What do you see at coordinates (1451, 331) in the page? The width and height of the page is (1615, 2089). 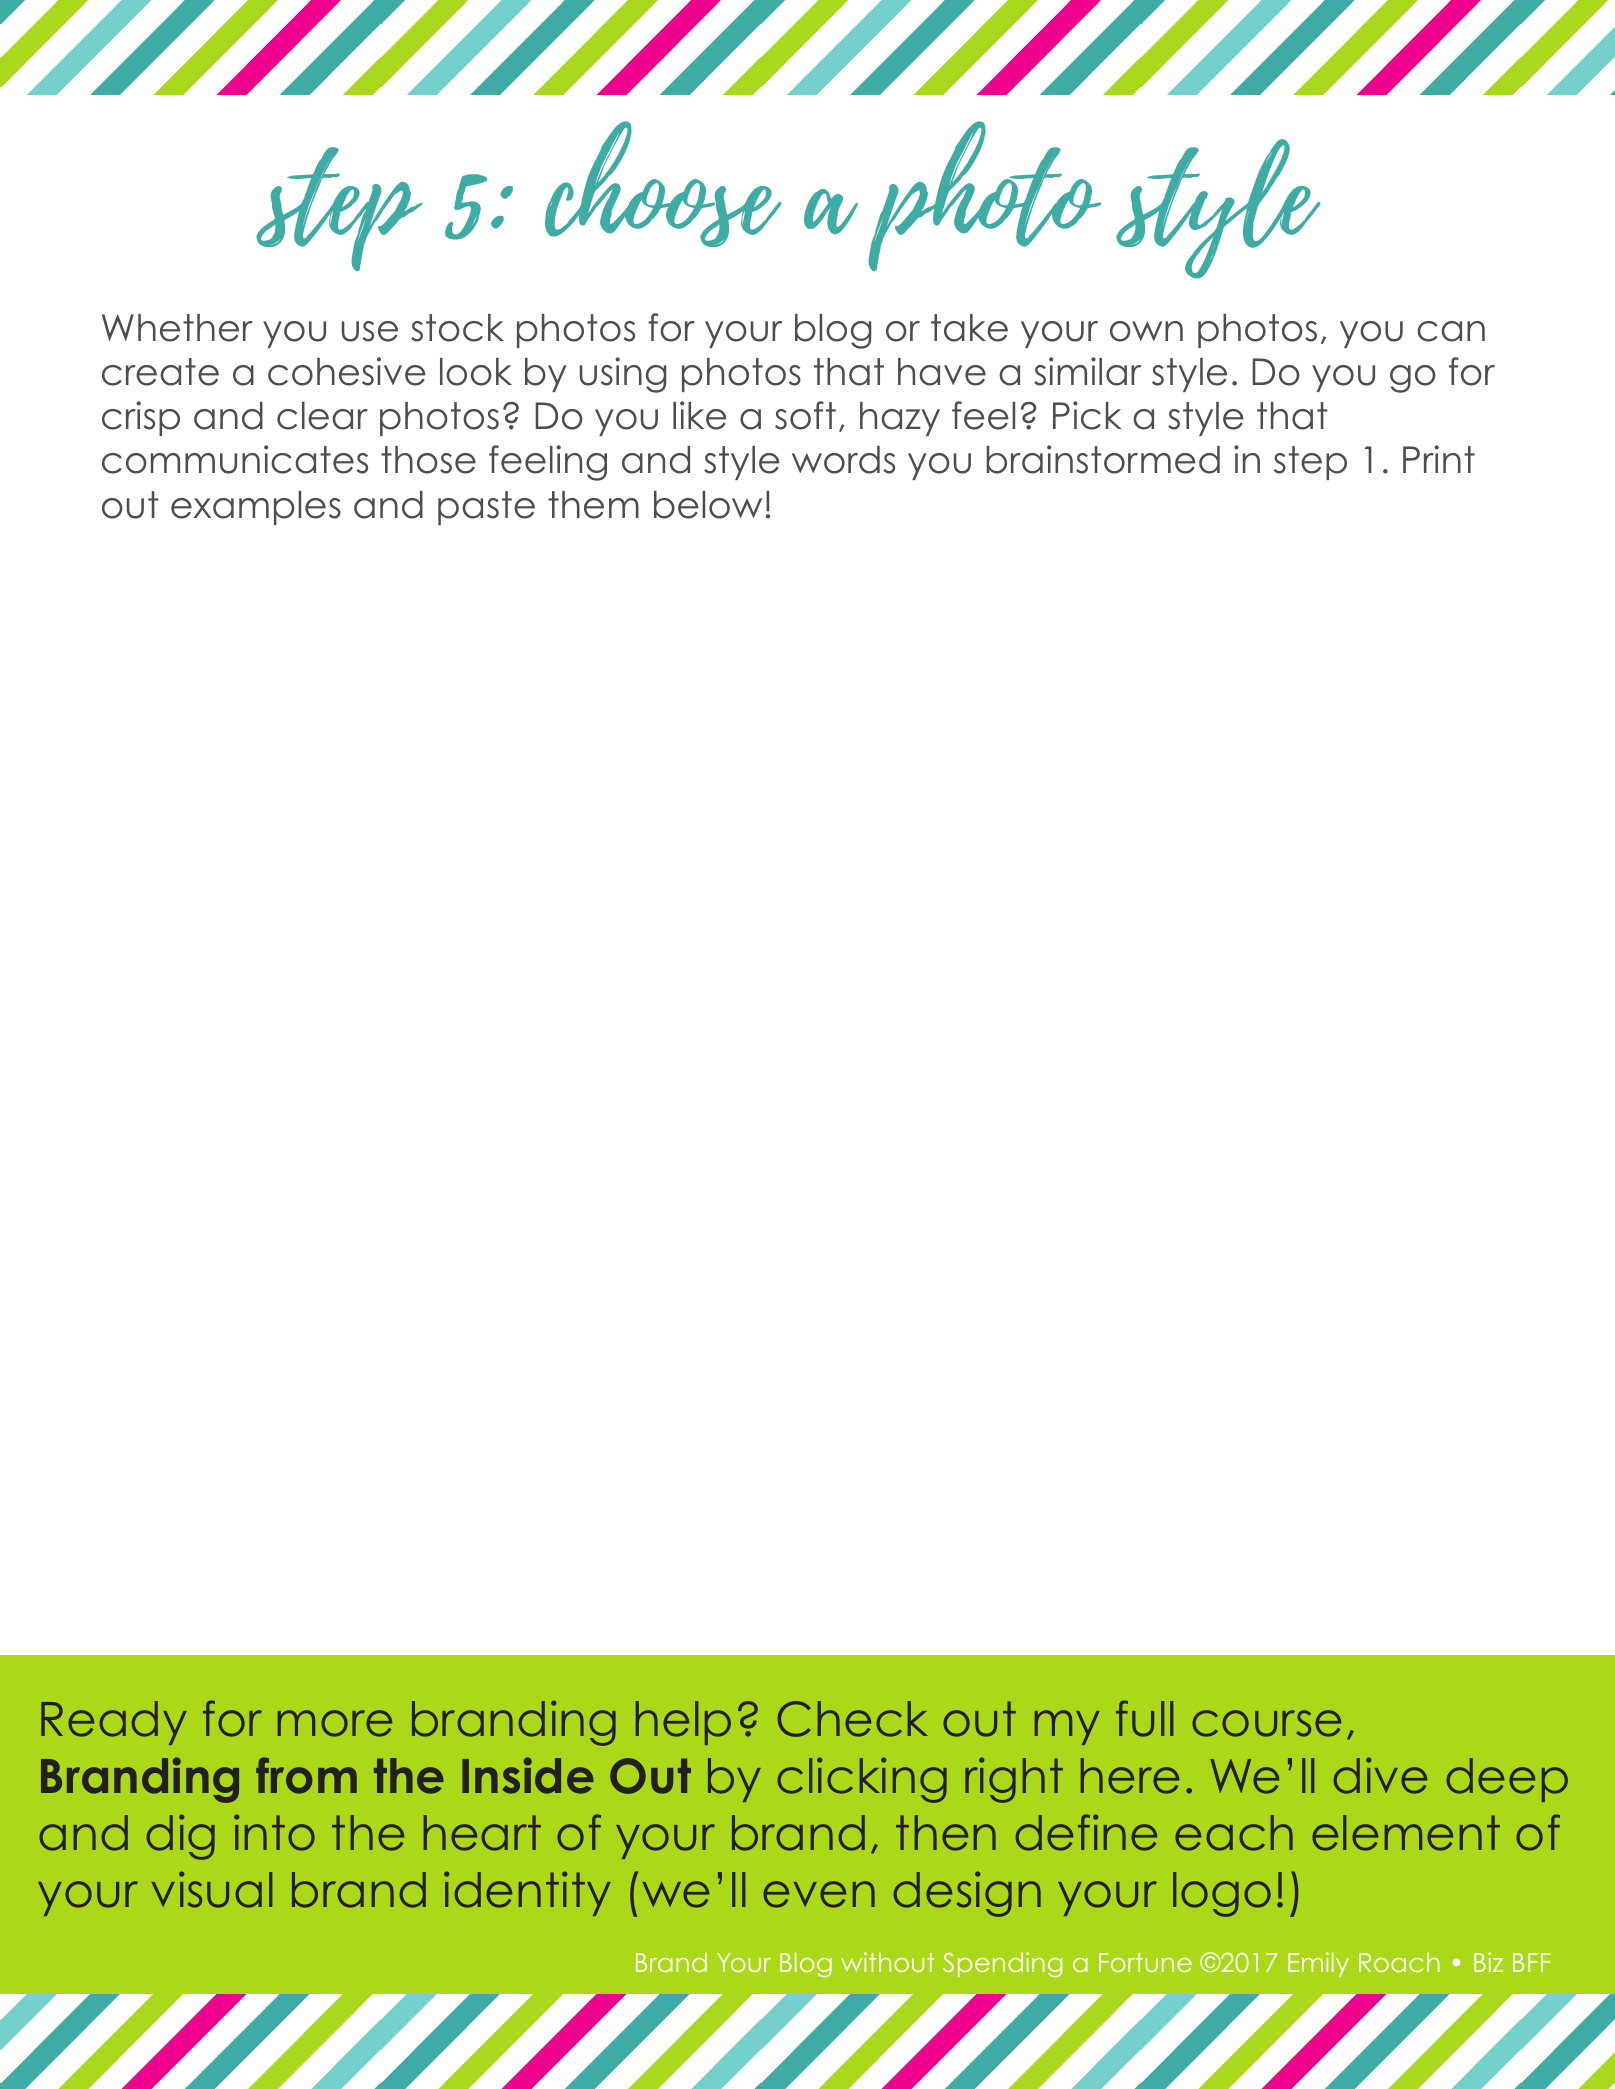 I see `can` at bounding box center [1451, 331].
